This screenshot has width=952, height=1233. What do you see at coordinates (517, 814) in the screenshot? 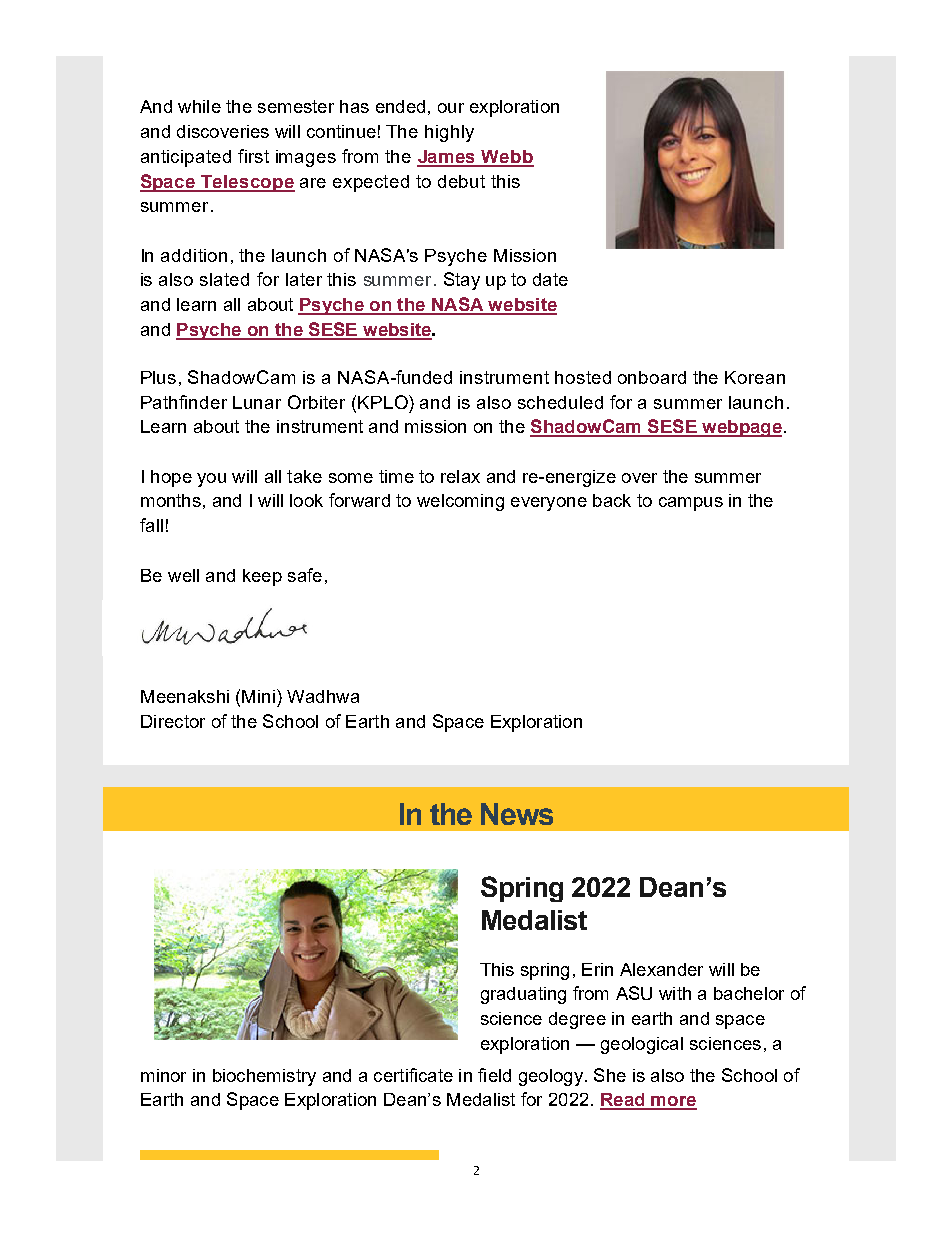
I see `News` at bounding box center [517, 814].
